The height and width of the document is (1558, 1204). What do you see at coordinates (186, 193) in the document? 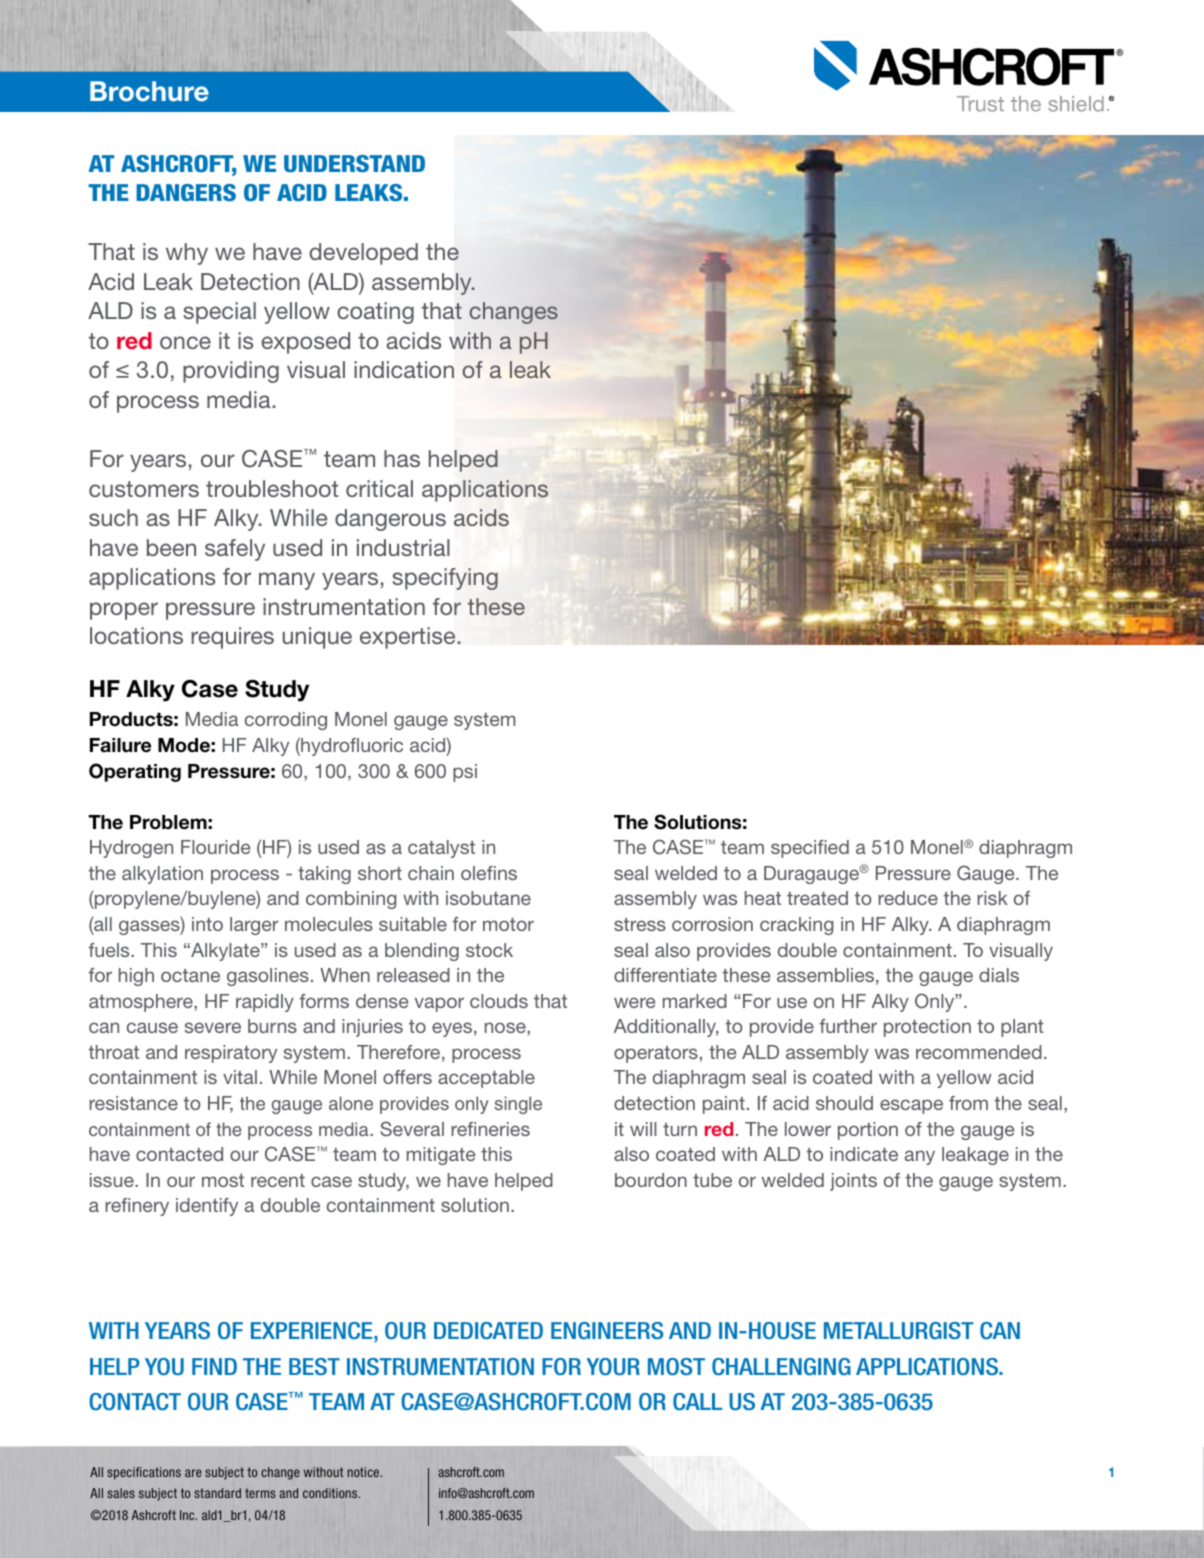
I see `DANGERS` at bounding box center [186, 193].
